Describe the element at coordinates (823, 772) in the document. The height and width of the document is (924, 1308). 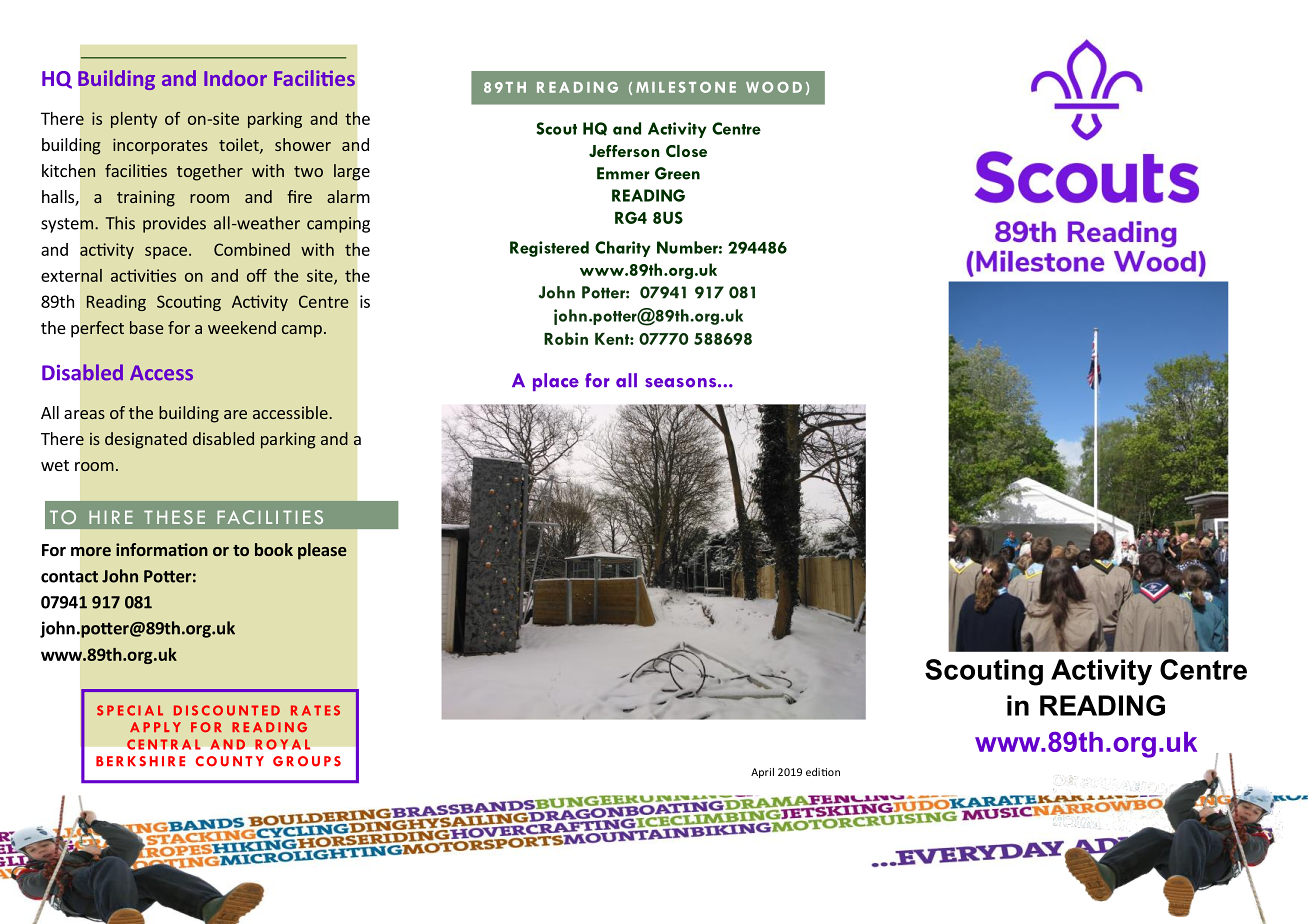
I see `edition` at that location.
